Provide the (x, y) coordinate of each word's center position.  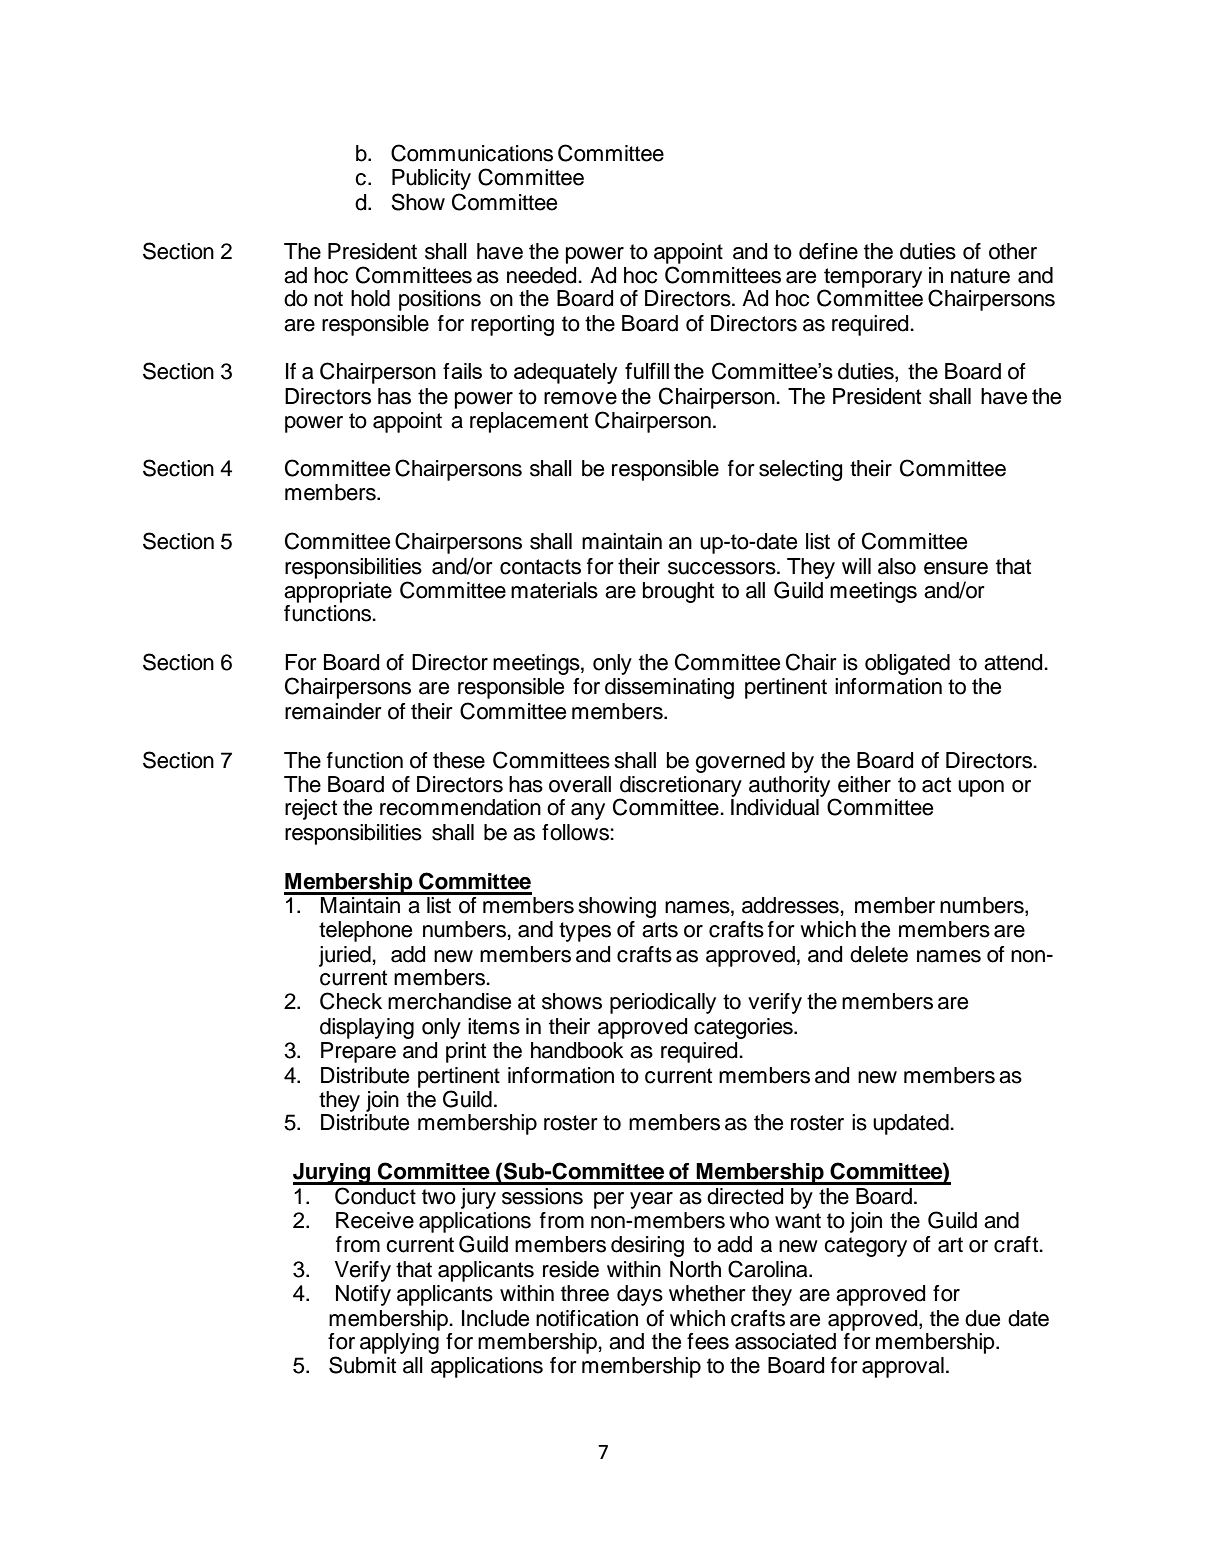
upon (981, 788)
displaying (367, 1028)
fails (462, 371)
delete (879, 954)
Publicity (431, 179)
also (897, 566)
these (459, 760)
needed (543, 275)
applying (399, 1343)
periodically (663, 1003)
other (1013, 251)
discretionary (680, 787)
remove (580, 398)
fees (708, 1341)
